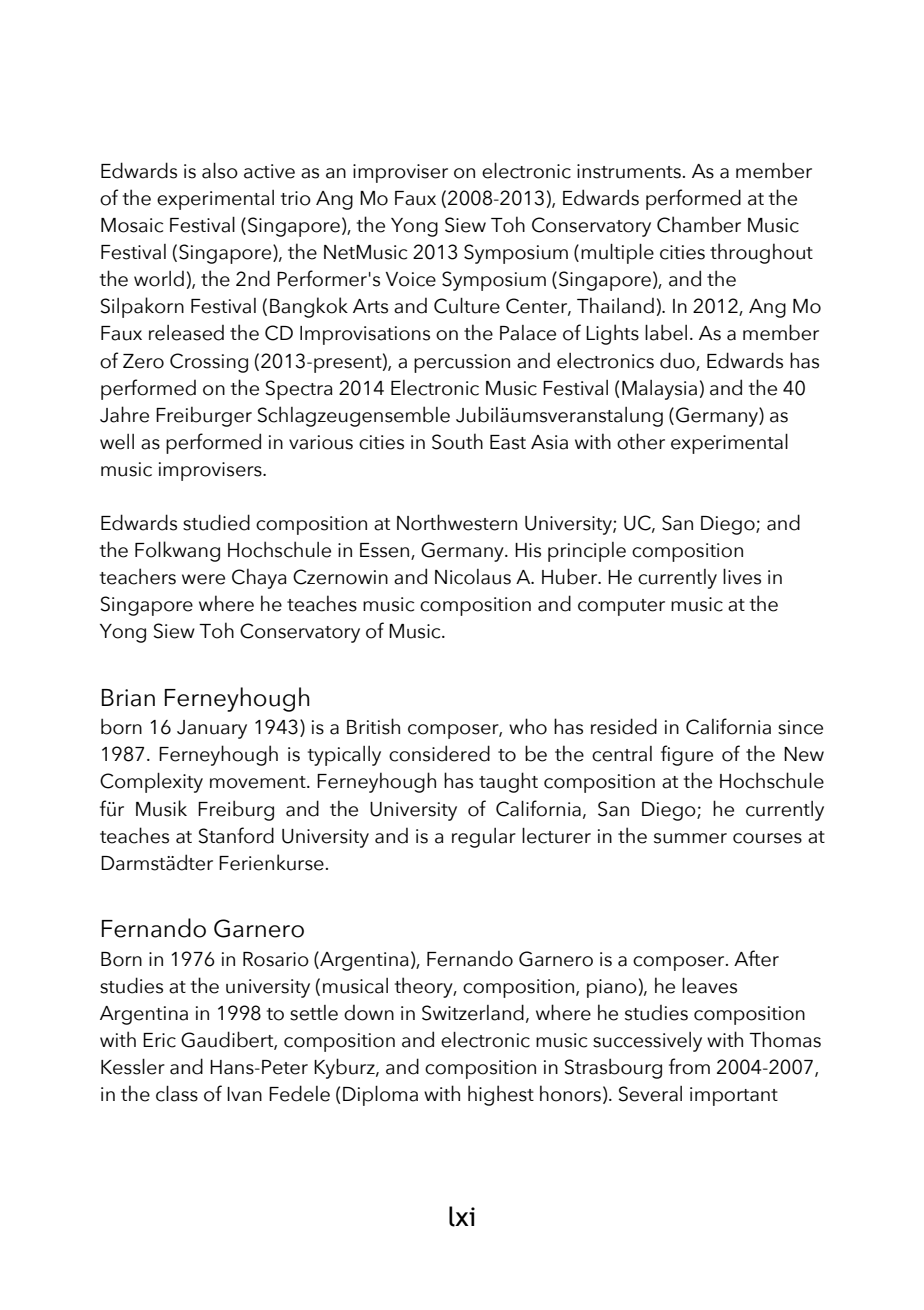  What do you see at coordinates (439, 753) in the document?
I see `considered` at bounding box center [439, 753].
